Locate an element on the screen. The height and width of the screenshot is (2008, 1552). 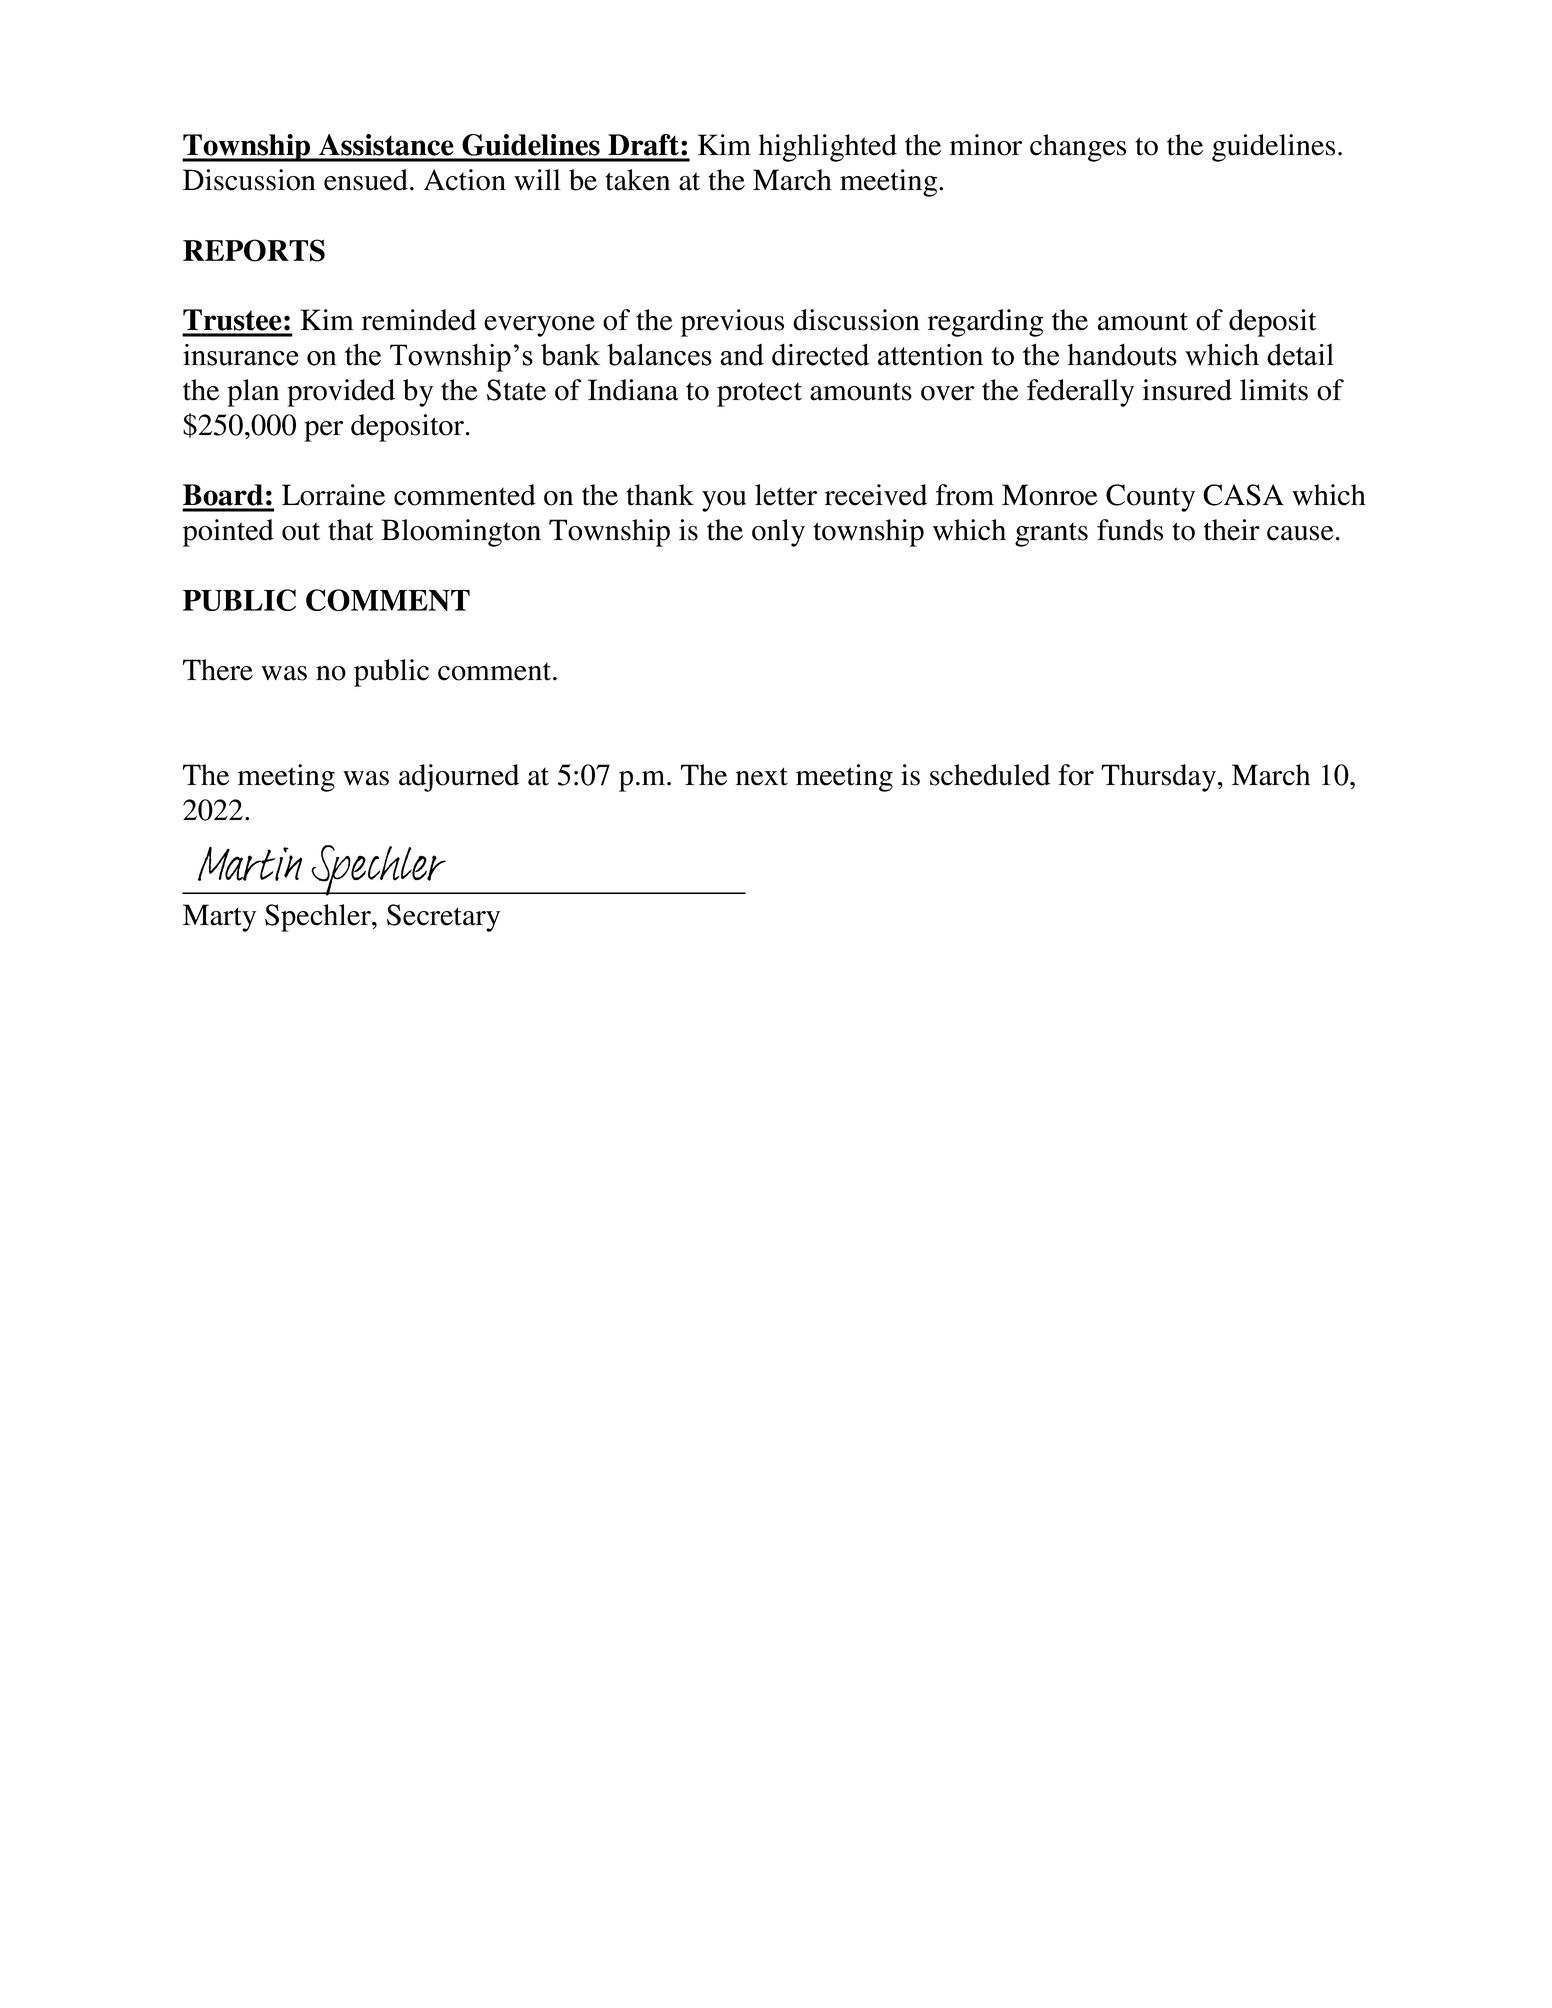
ensued is located at coordinates (366, 180).
